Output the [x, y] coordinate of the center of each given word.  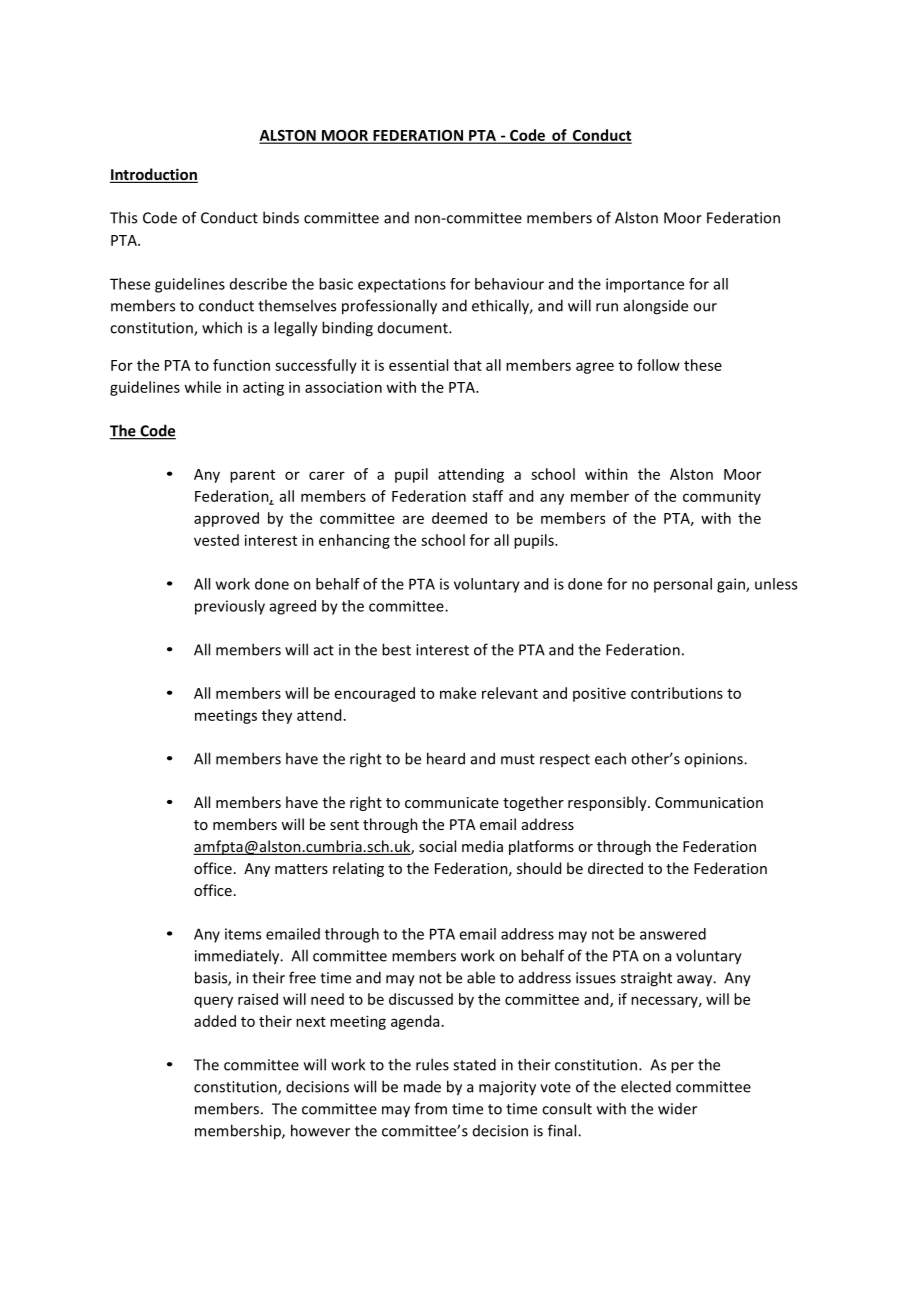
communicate [452, 802]
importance [645, 285]
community [722, 497]
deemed [459, 518]
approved [226, 519]
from [430, 1108]
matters [301, 869]
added [215, 1021]
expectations [402, 285]
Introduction [154, 175]
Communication [709, 802]
